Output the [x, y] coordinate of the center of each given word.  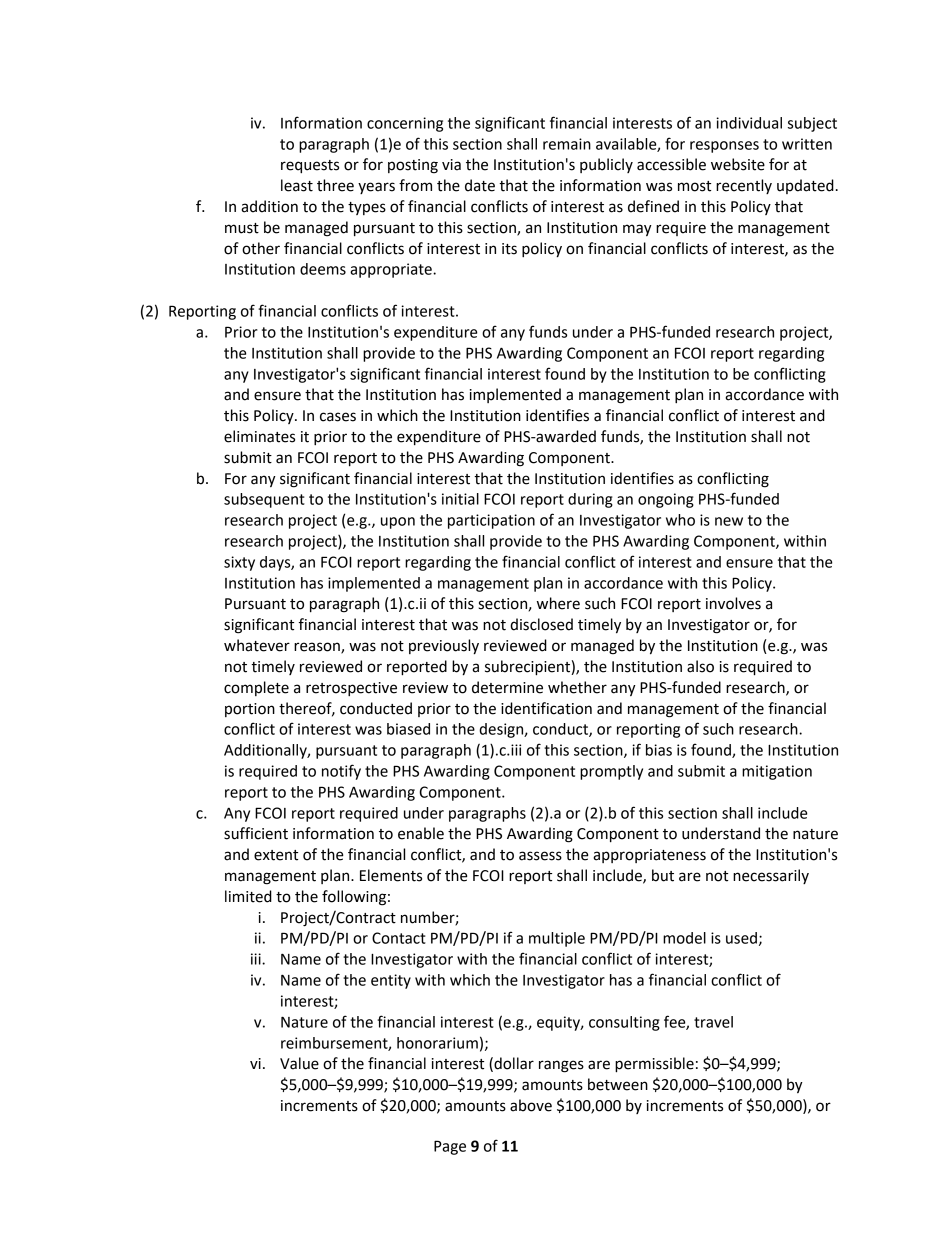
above [531, 1105]
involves [733, 603]
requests [310, 166]
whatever [257, 645]
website [738, 164]
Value [299, 1063]
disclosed [541, 624]
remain [567, 144]
